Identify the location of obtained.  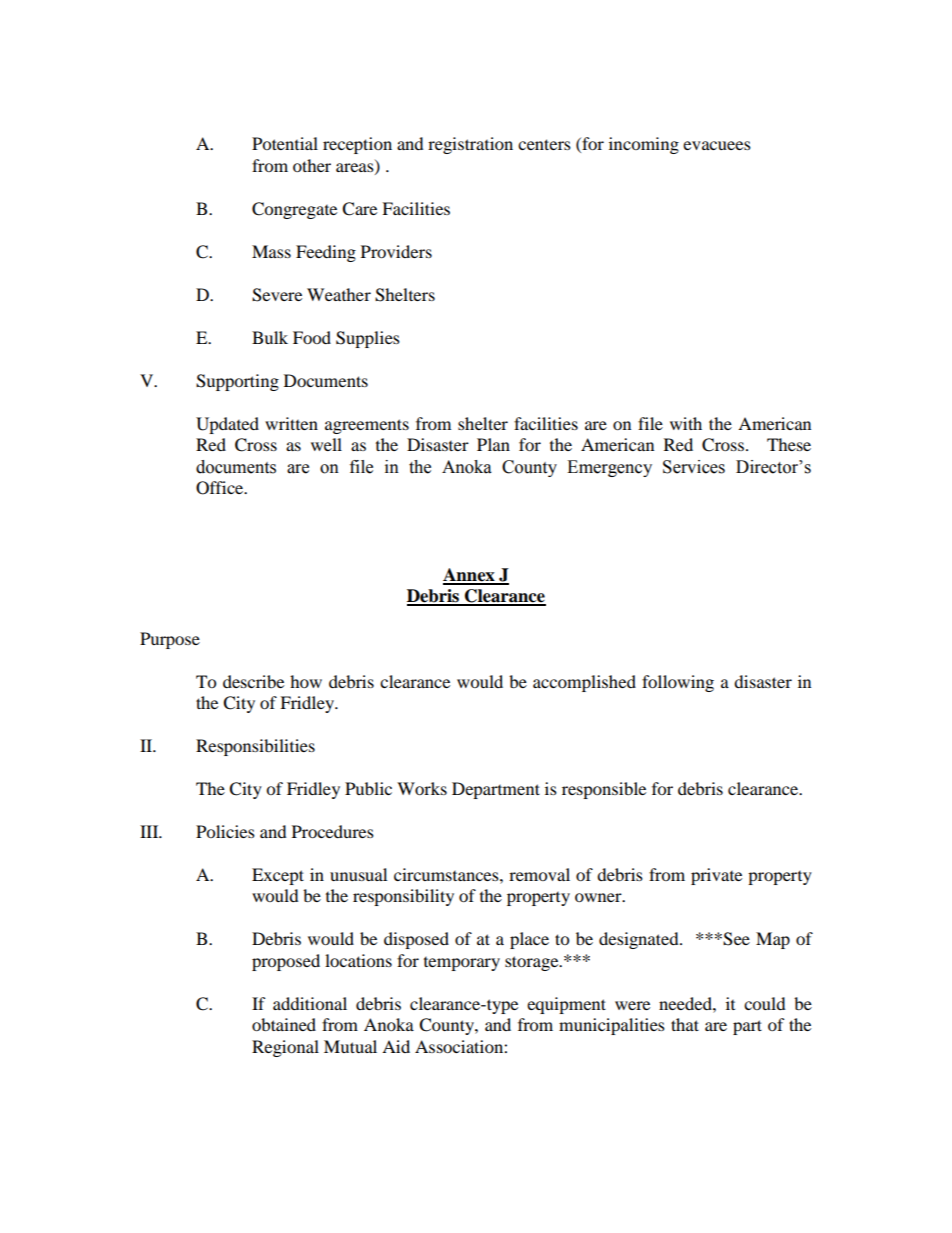
(284, 1024).
